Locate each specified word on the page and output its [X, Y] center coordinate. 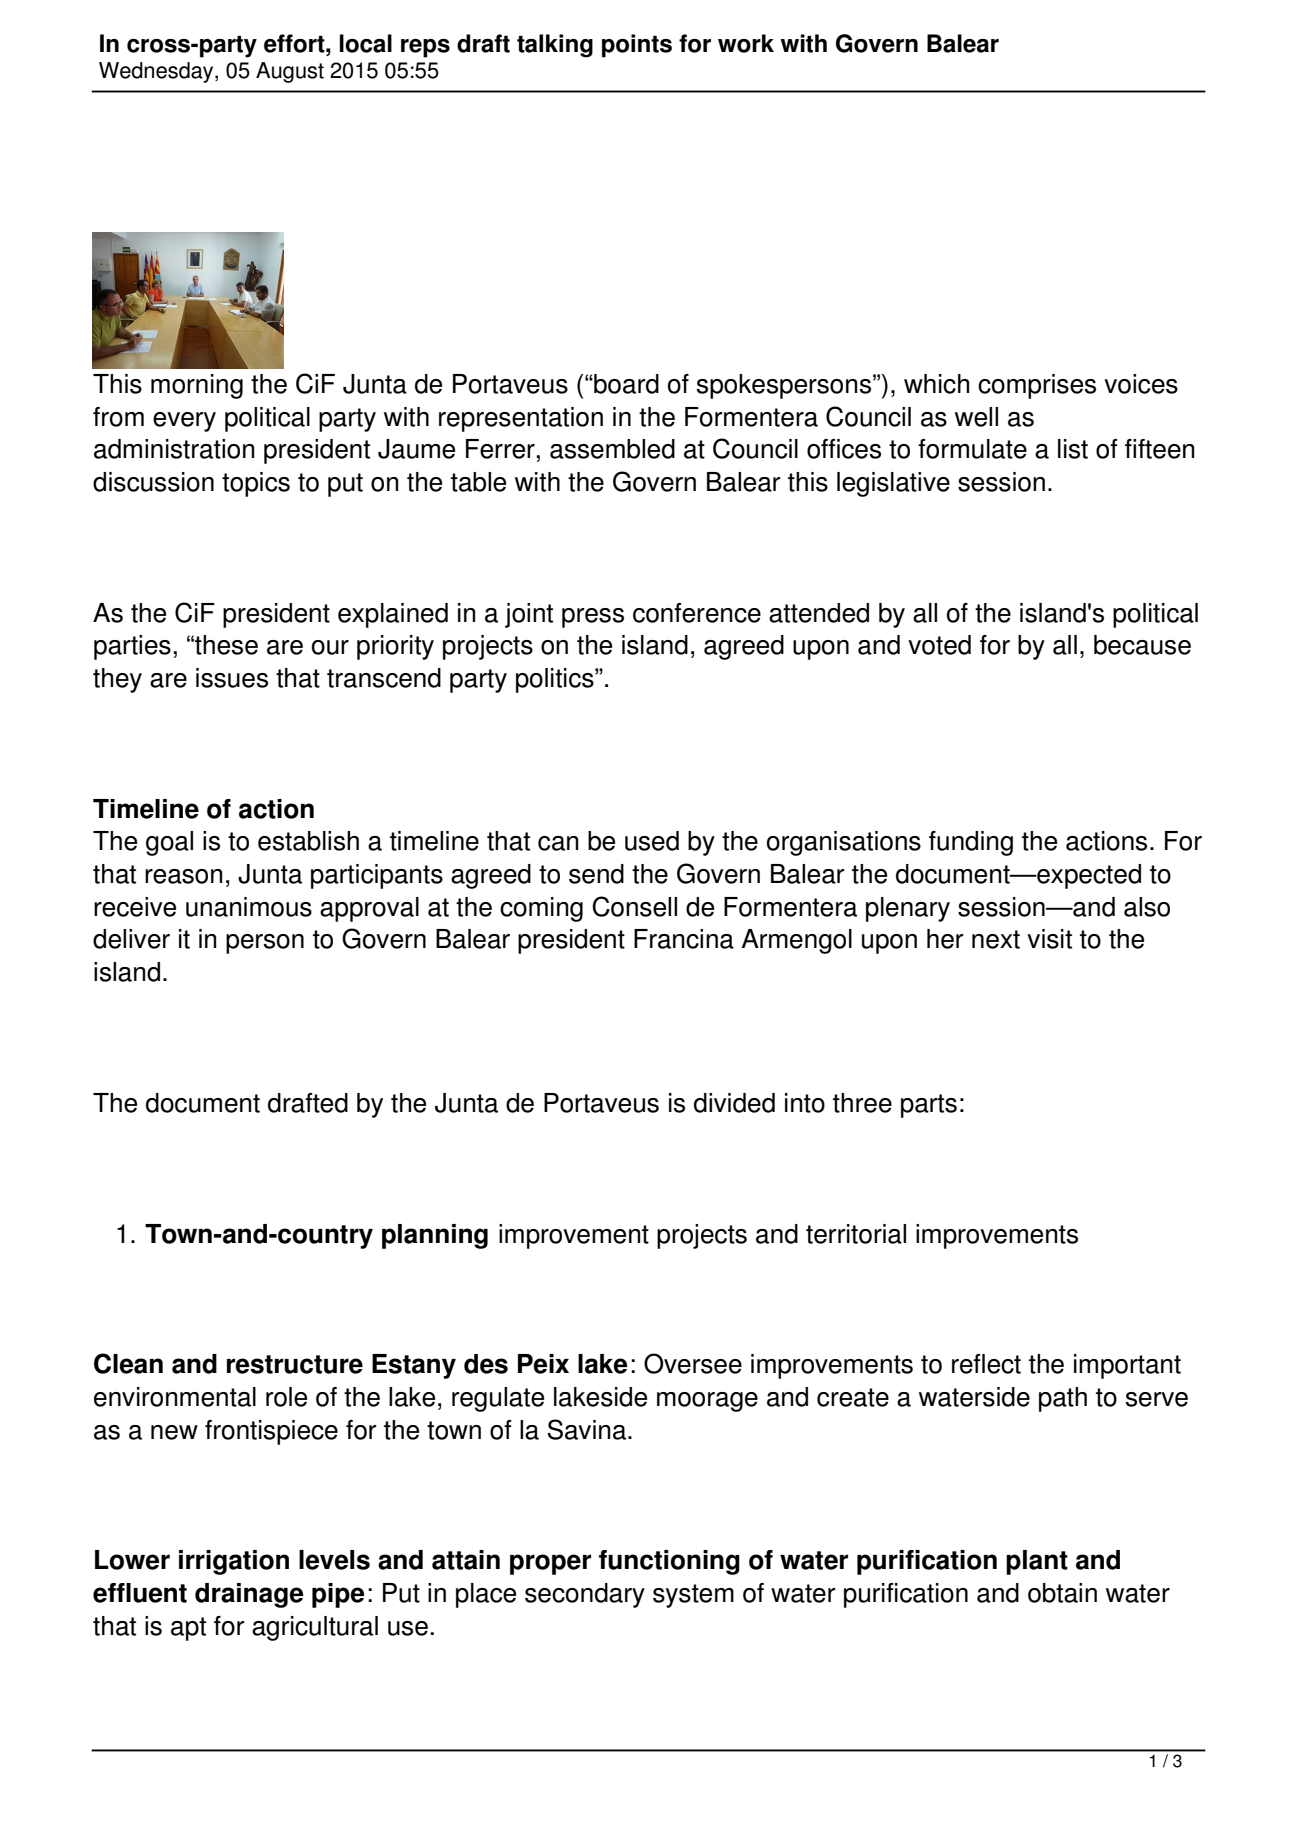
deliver [131, 939]
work [746, 43]
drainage [249, 1595]
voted [939, 645]
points [637, 46]
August [290, 72]
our [330, 647]
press [593, 618]
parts [929, 1106]
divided [734, 1103]
